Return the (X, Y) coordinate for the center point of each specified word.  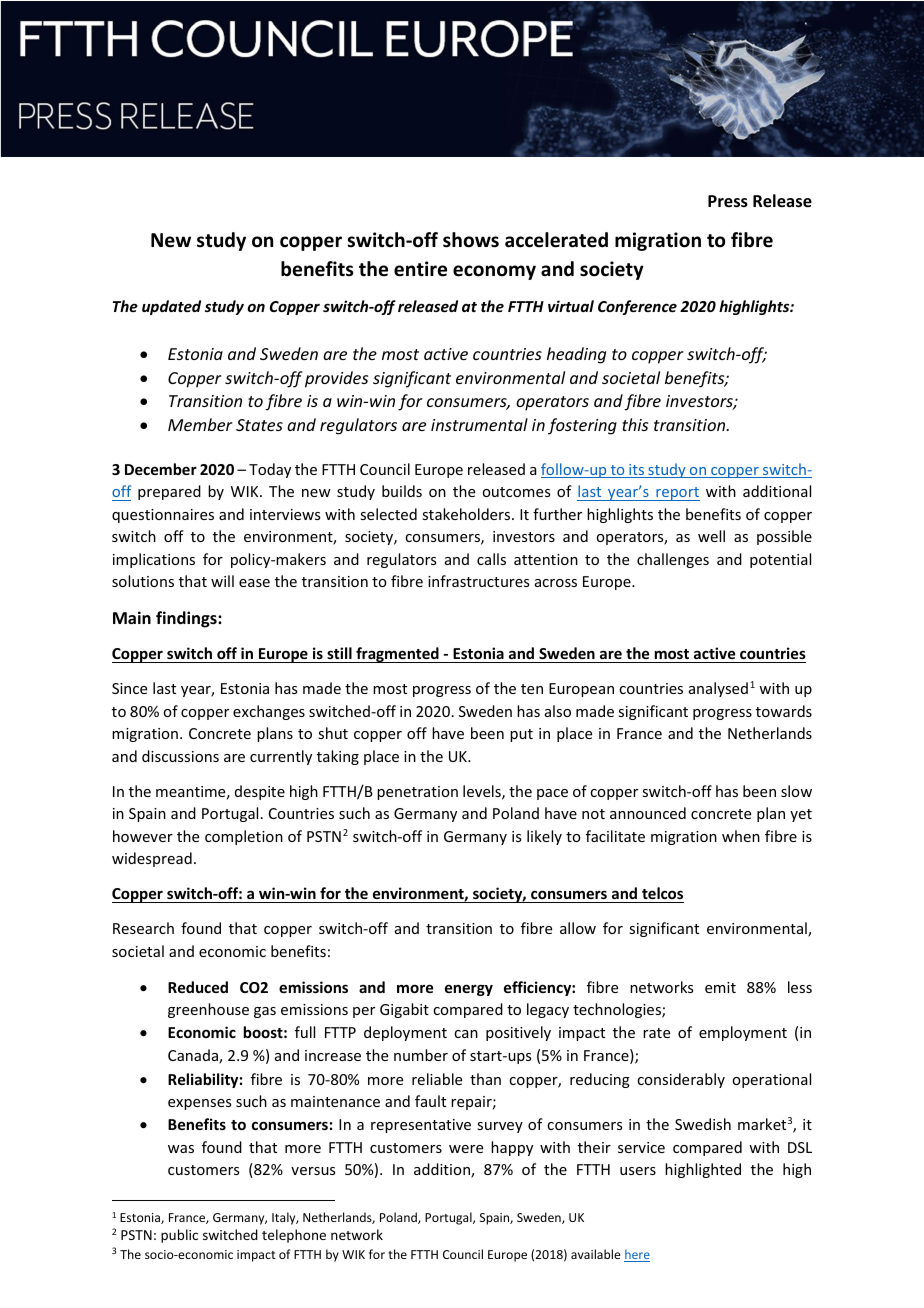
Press (728, 201)
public (179, 1236)
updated (171, 307)
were (466, 1149)
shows (471, 240)
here (637, 1255)
